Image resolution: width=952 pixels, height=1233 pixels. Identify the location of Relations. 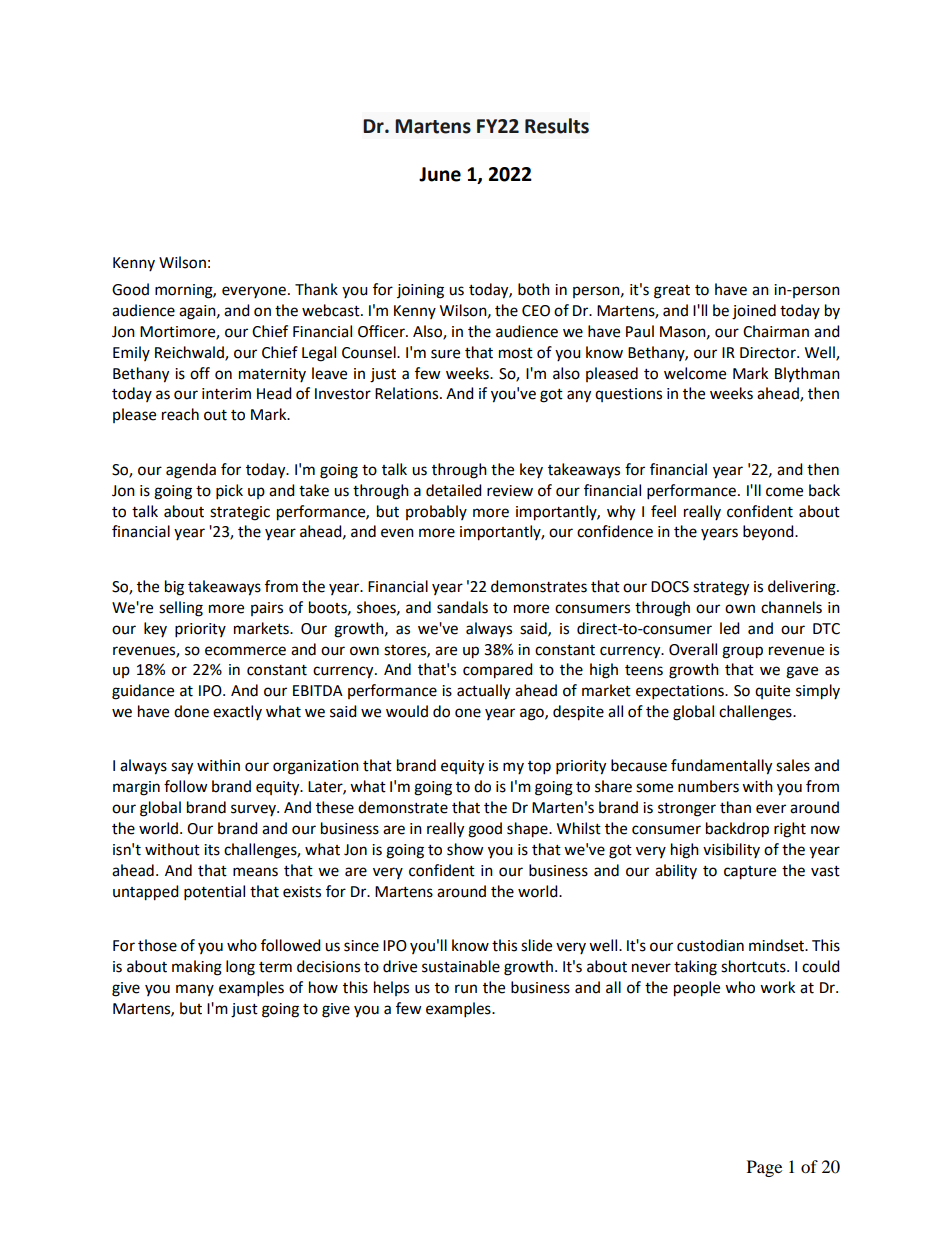
(408, 393).
